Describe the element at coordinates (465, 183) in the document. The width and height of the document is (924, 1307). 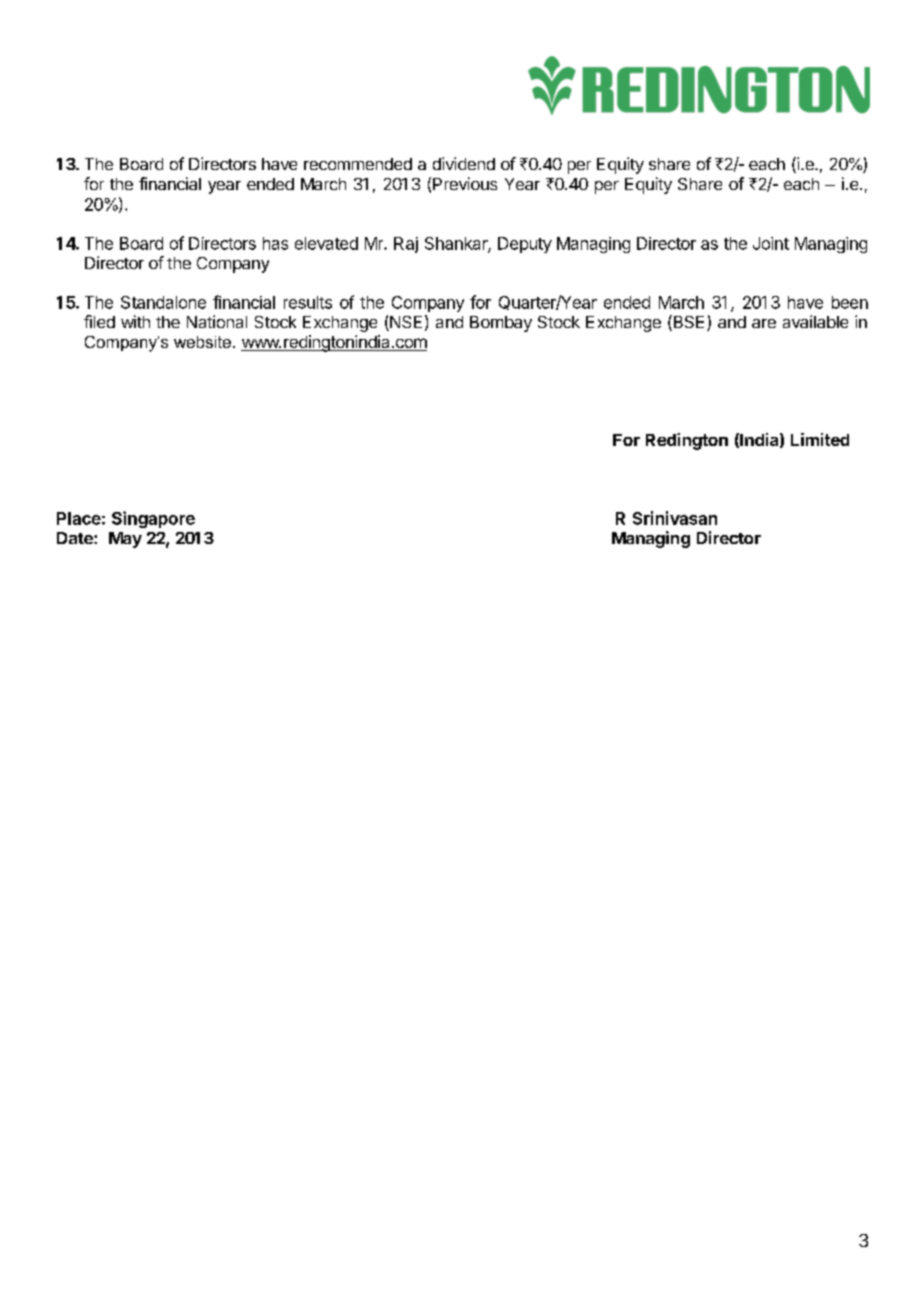
I see `Previous` at that location.
